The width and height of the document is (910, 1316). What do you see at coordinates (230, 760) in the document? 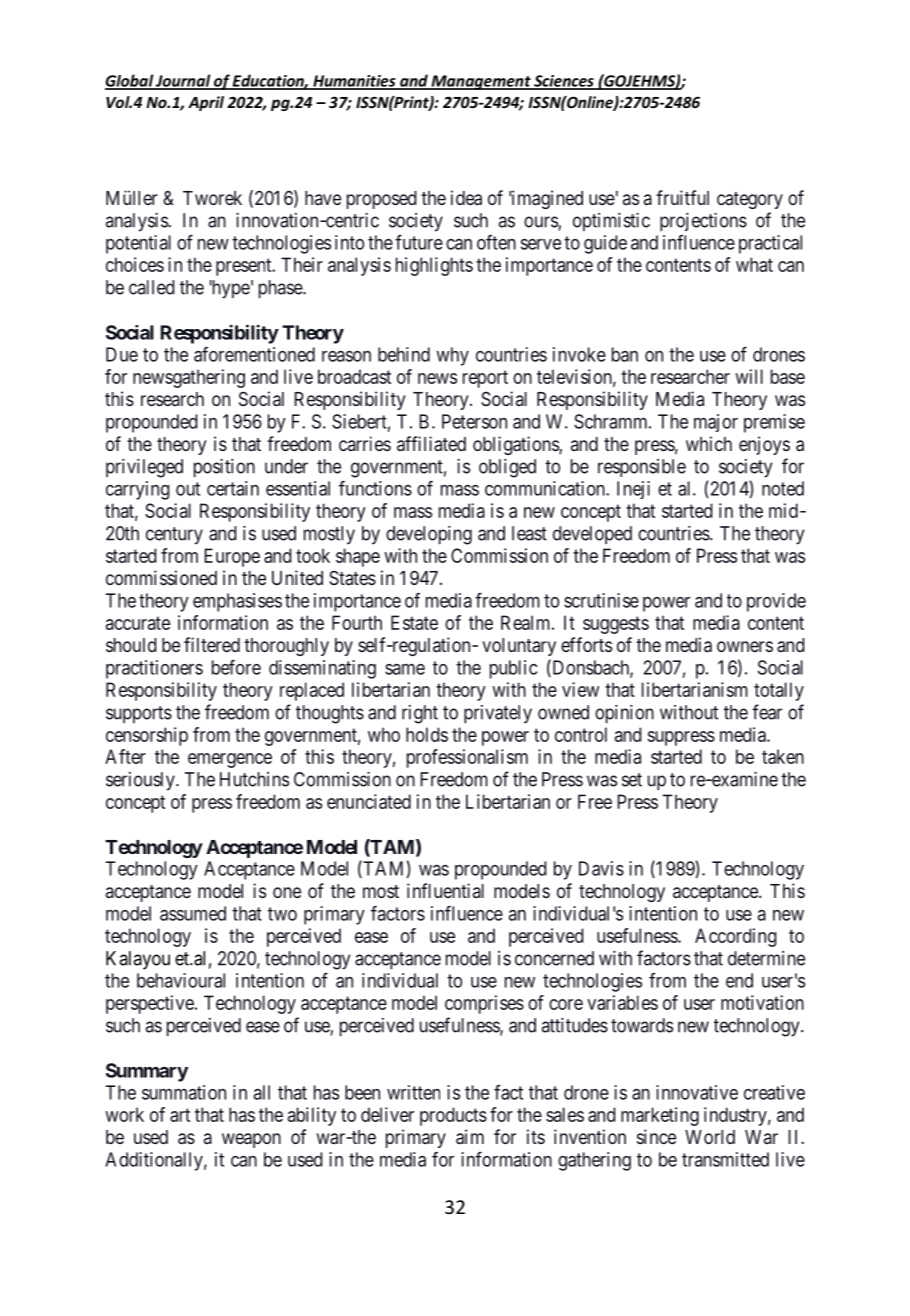
I see `emergence` at bounding box center [230, 760].
